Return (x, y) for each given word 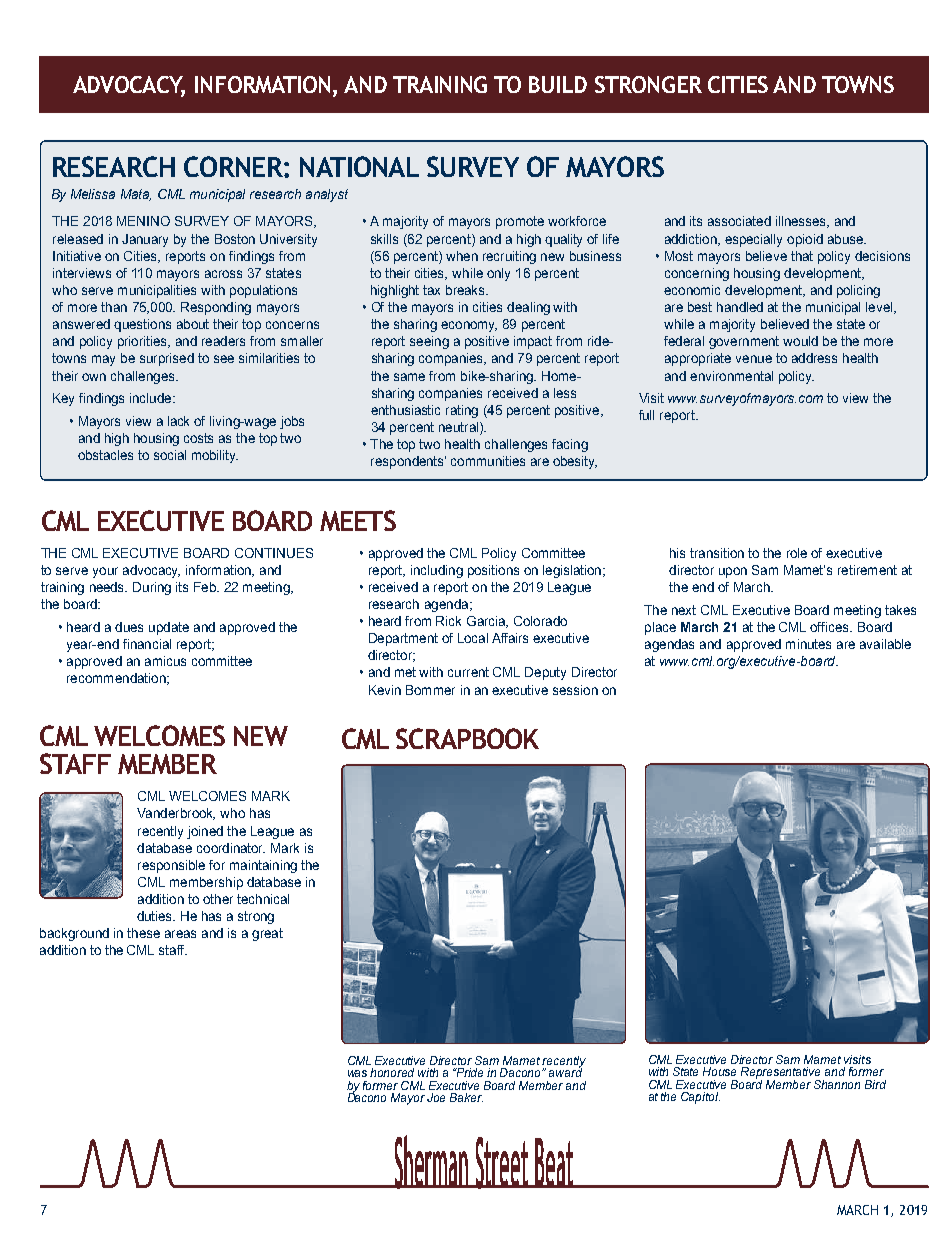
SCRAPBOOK (467, 738)
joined (205, 832)
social (170, 455)
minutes (808, 644)
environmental (731, 376)
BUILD (558, 84)
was (357, 1073)
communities (488, 461)
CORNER (234, 166)
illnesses (802, 222)
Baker (466, 1097)
